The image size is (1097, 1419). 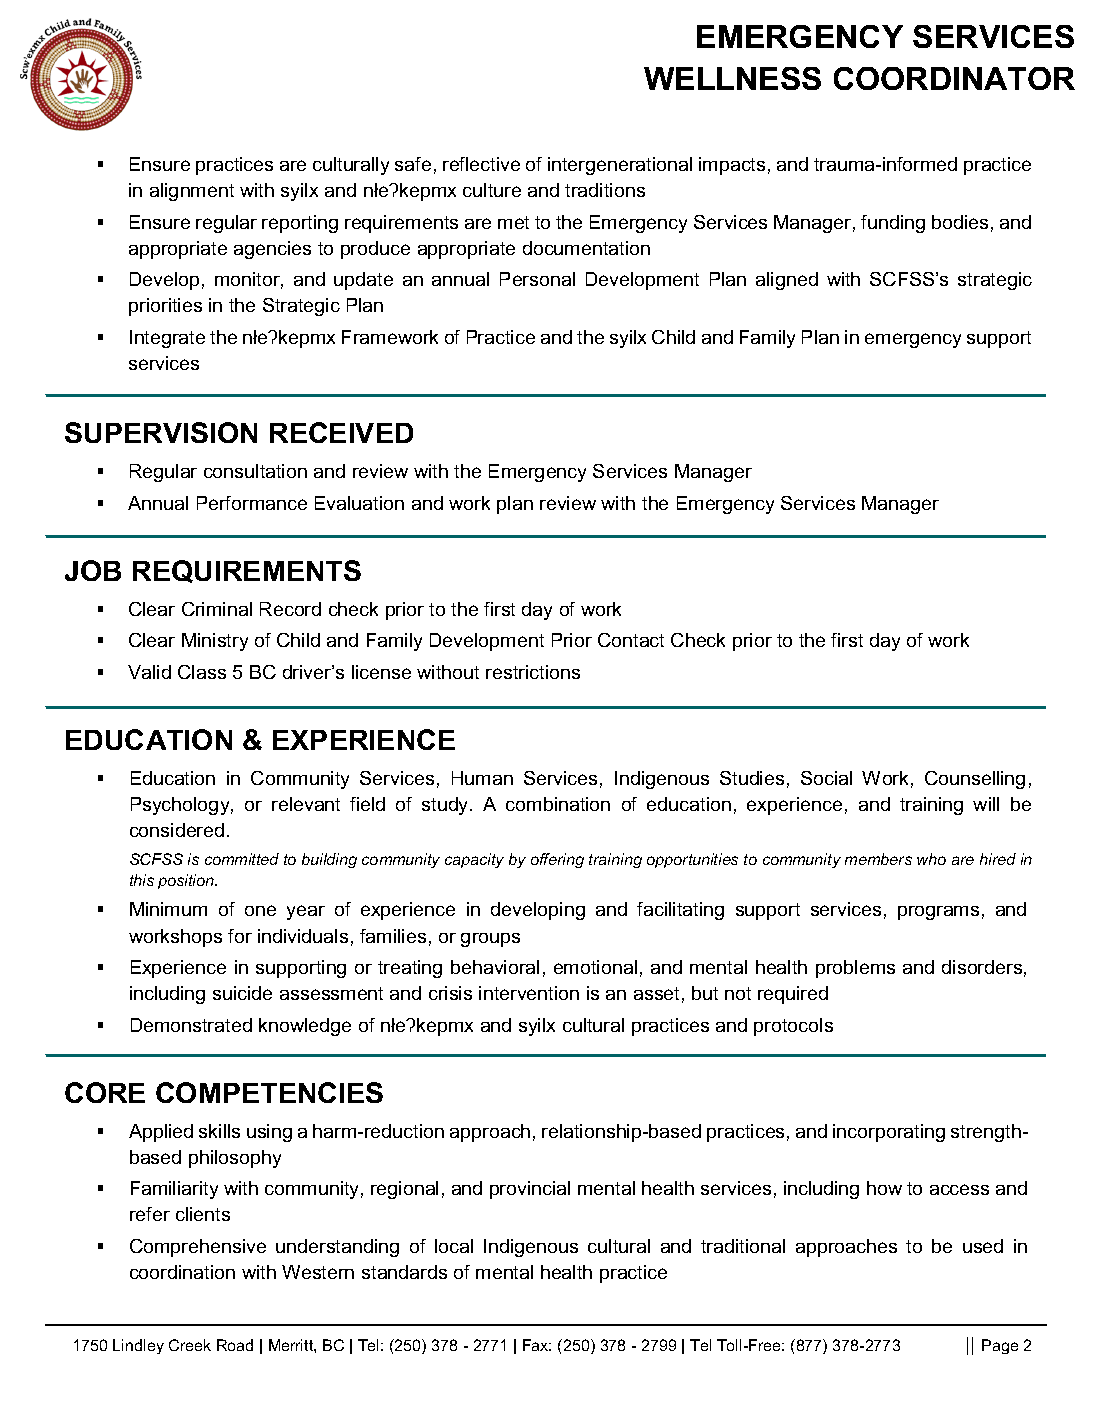 What do you see at coordinates (192, 192) in the screenshot?
I see `alignment` at bounding box center [192, 192].
